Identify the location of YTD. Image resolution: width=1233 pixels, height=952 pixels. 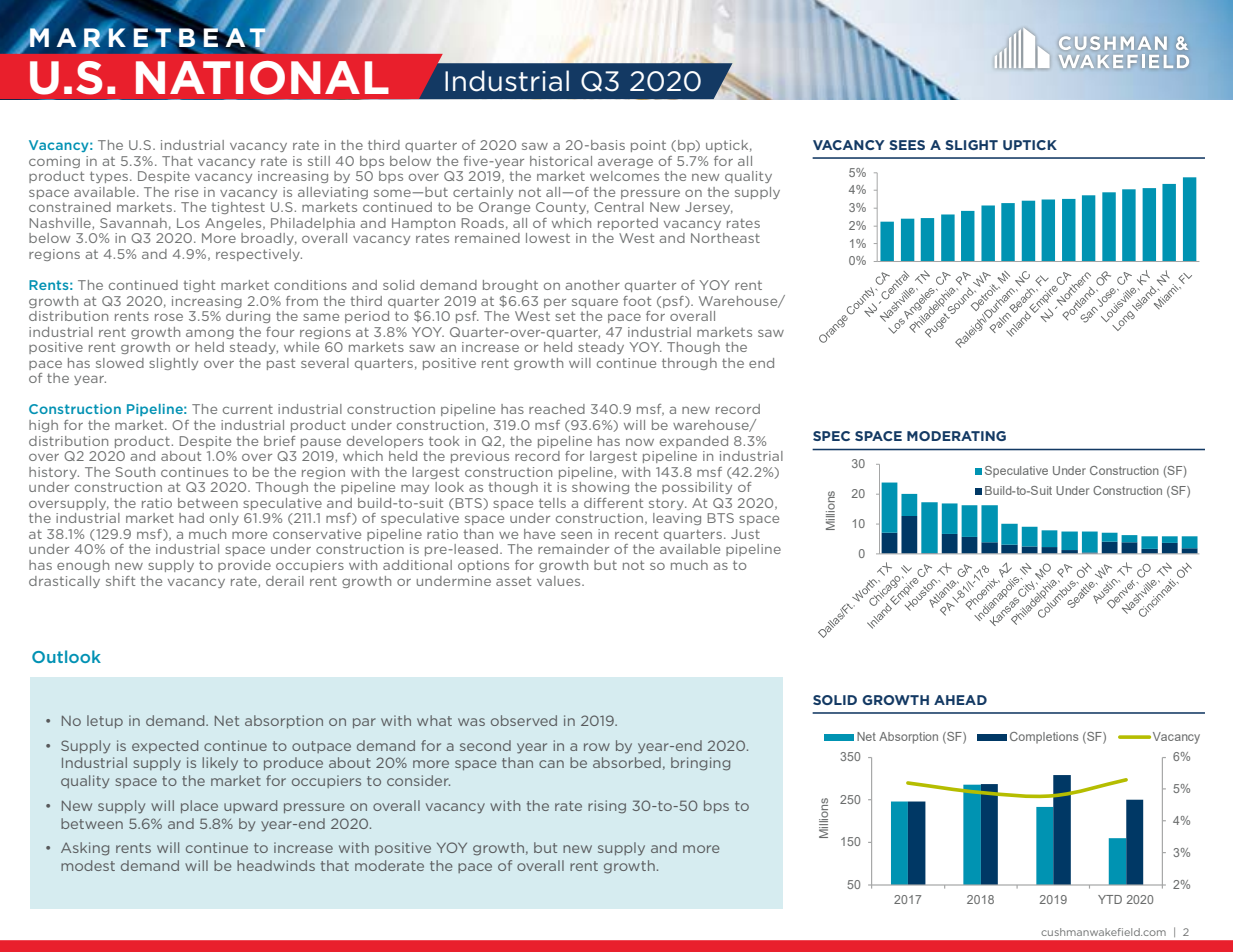
(1110, 899).
